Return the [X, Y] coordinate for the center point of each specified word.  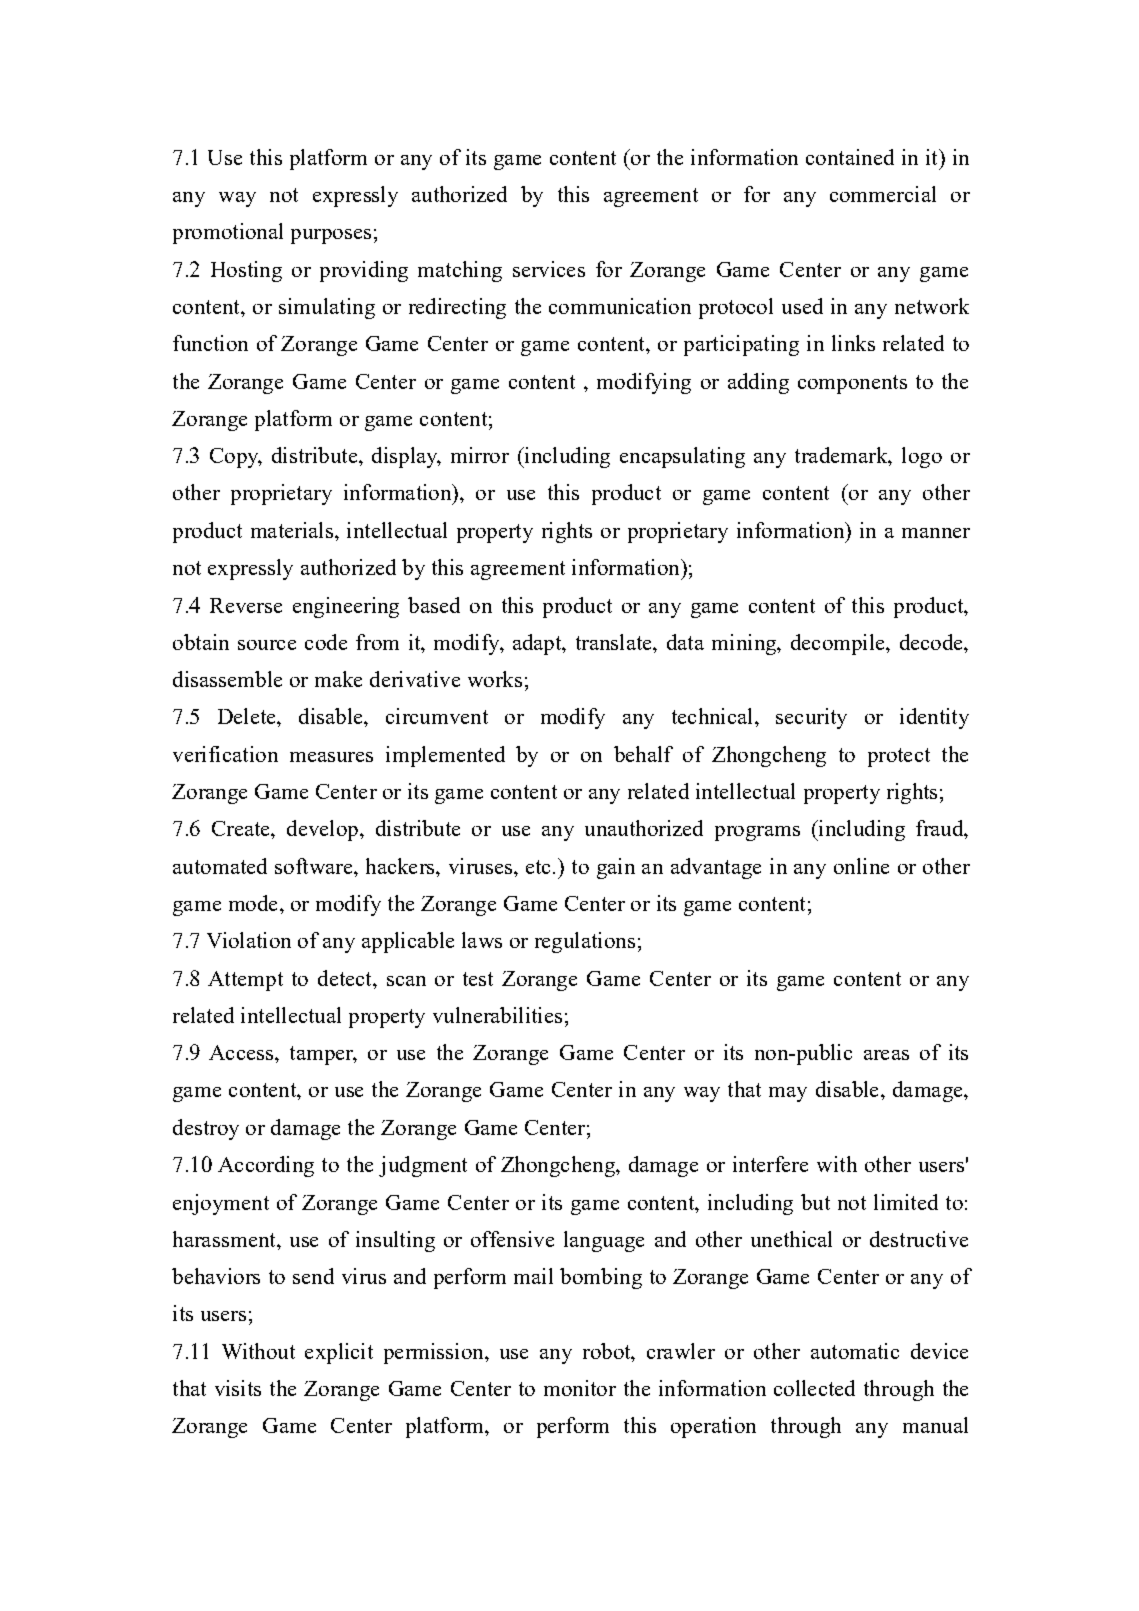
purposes [331, 236]
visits [238, 1388]
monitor [580, 1388]
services [549, 269]
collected [814, 1388]
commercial [883, 194]
